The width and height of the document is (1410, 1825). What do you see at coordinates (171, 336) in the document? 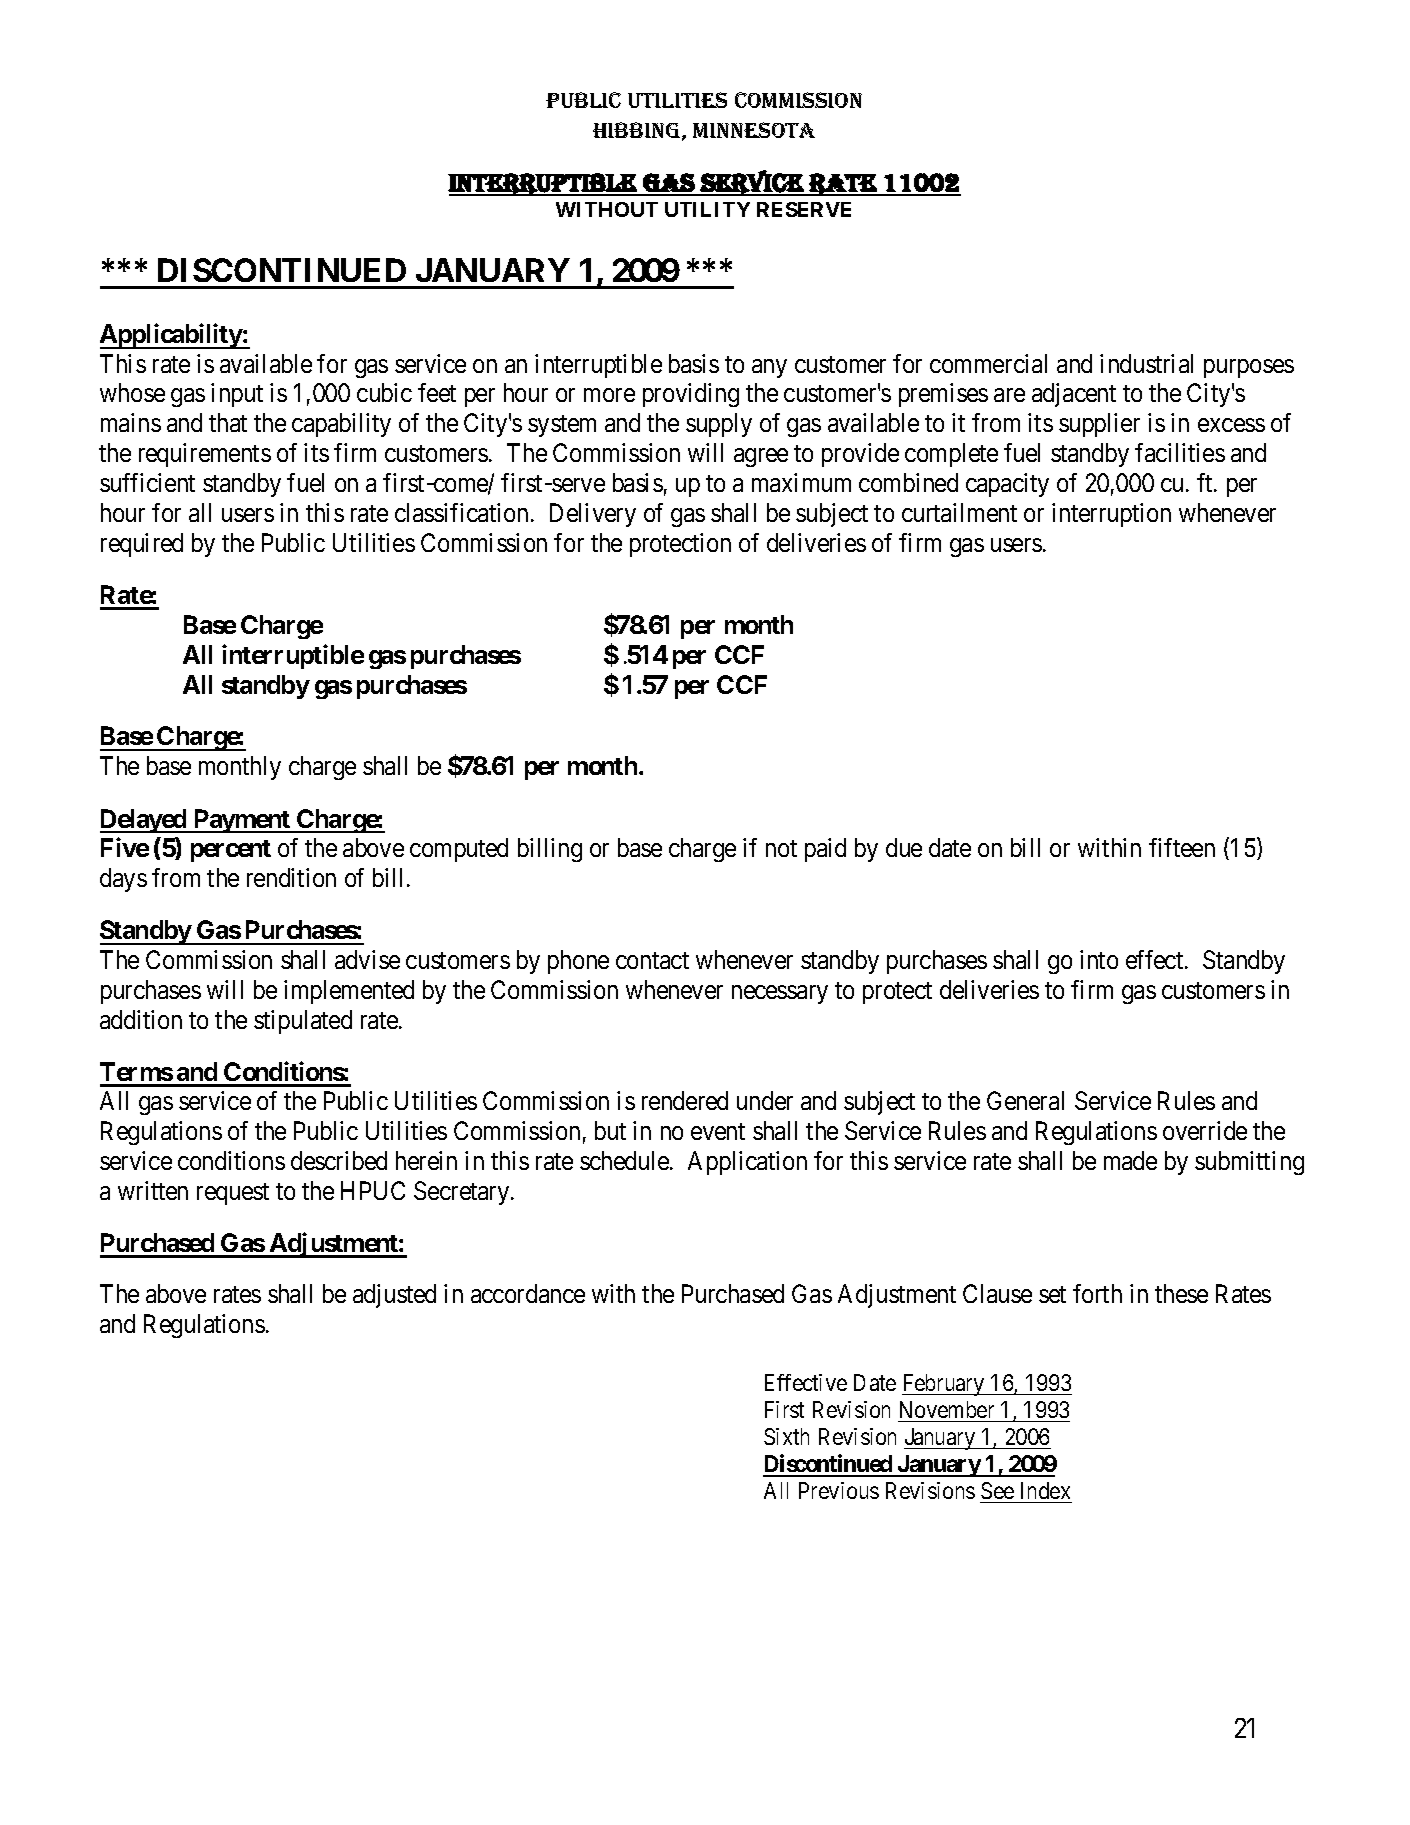
I see `Applicability` at bounding box center [171, 336].
